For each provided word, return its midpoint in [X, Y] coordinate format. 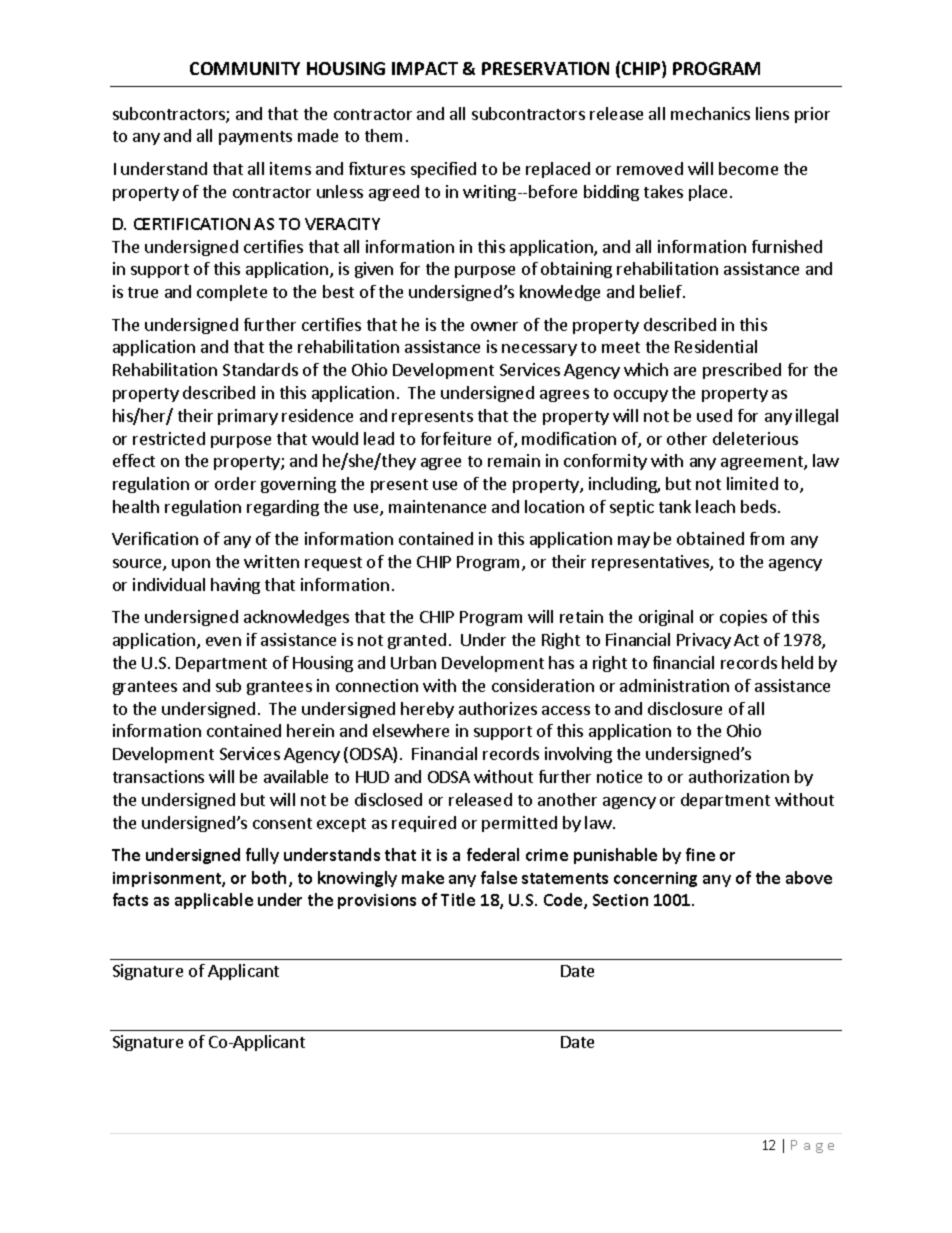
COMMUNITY [245, 68]
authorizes [498, 708]
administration [674, 685]
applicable [214, 901]
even [223, 641]
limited [752, 483]
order [235, 483]
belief [662, 291]
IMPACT [425, 68]
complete [232, 293]
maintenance [437, 506]
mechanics [710, 113]
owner [494, 326]
